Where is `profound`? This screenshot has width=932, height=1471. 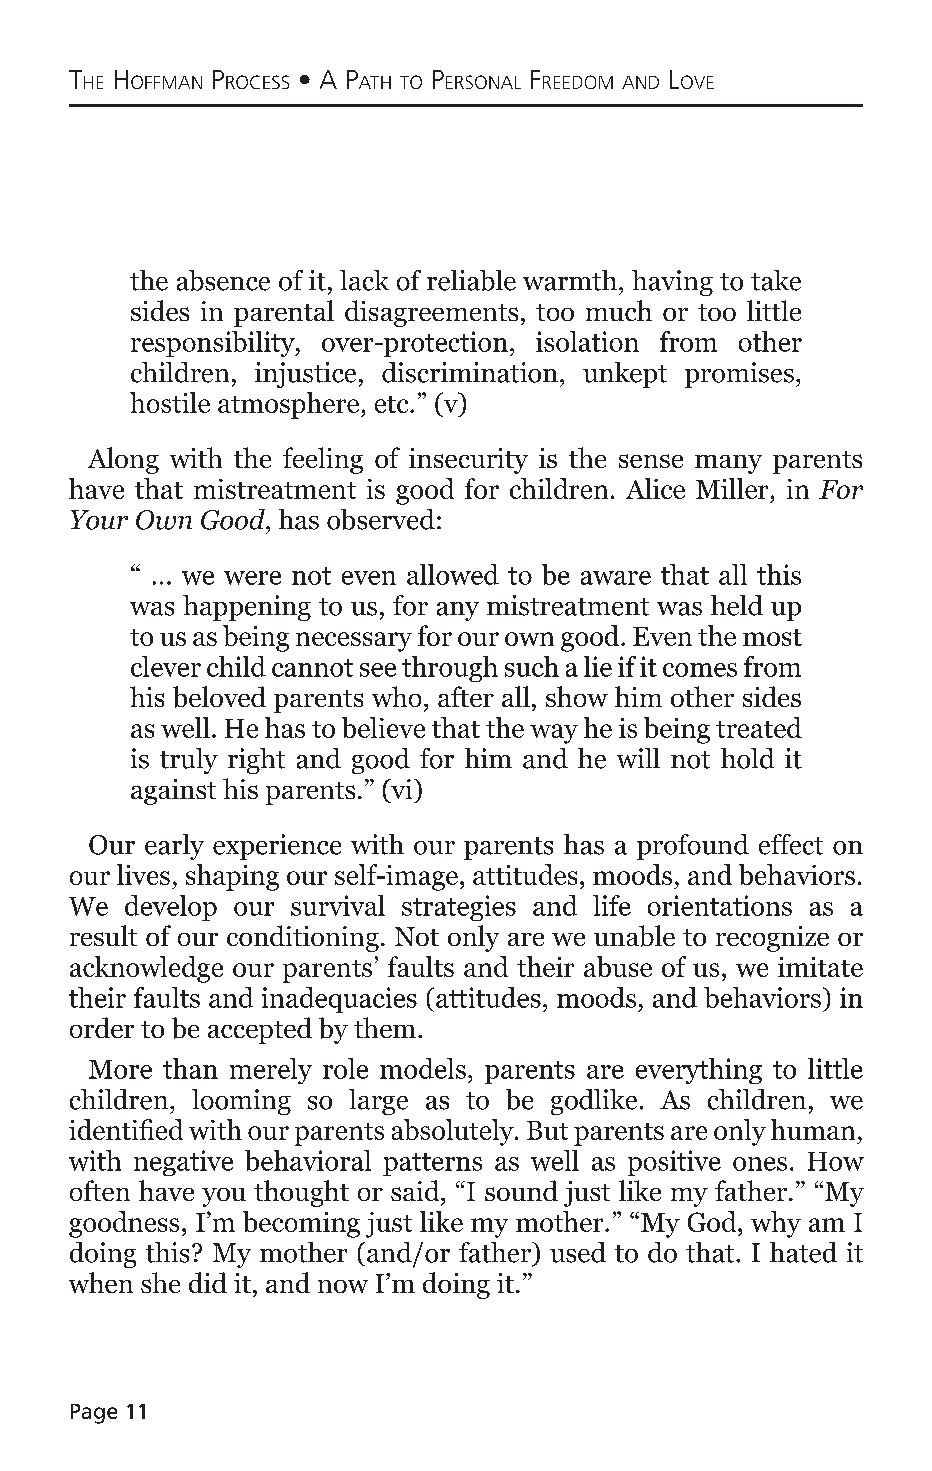 profound is located at coordinates (693, 847).
